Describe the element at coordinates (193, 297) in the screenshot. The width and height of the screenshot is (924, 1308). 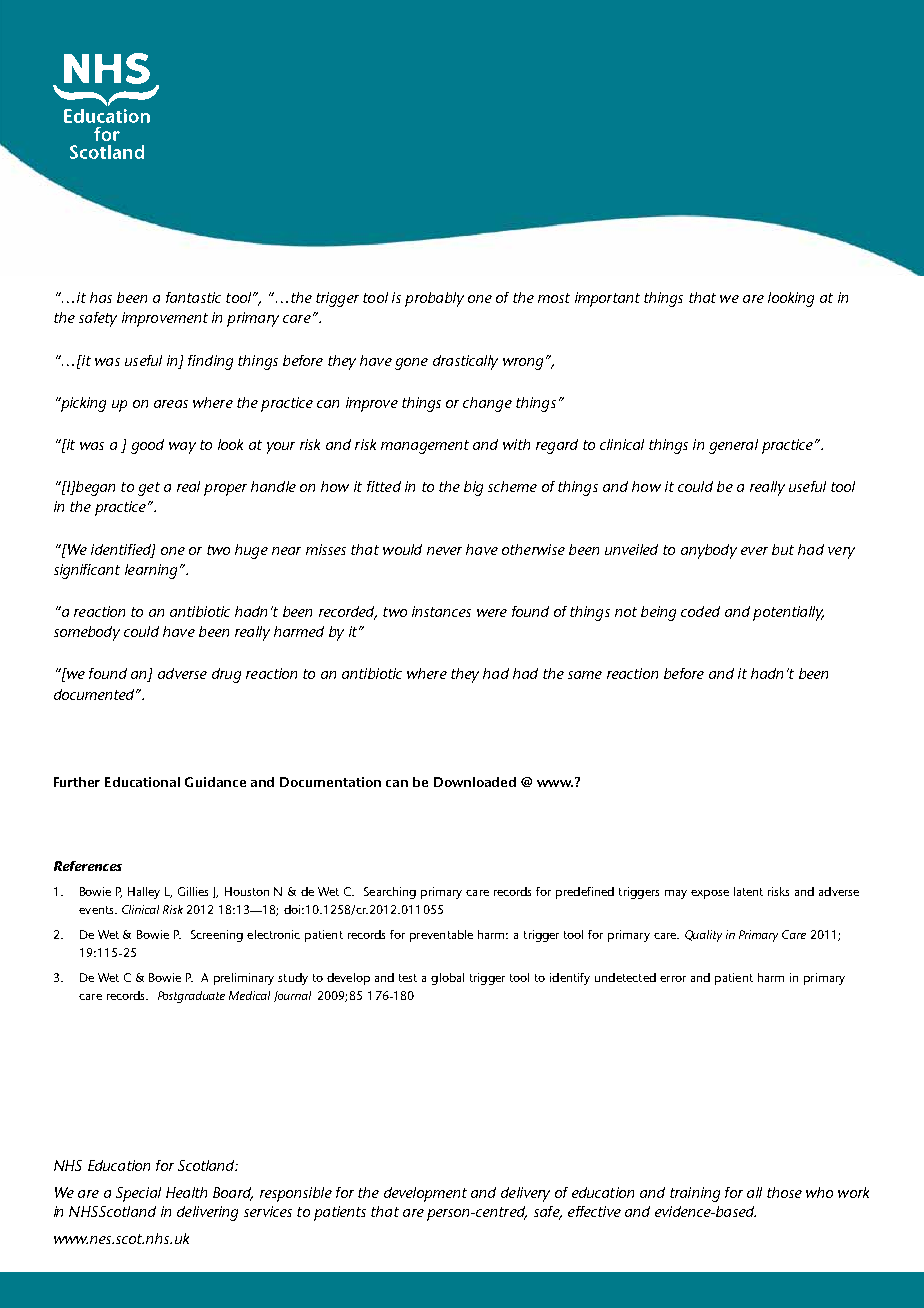
I see `fantastic` at that location.
